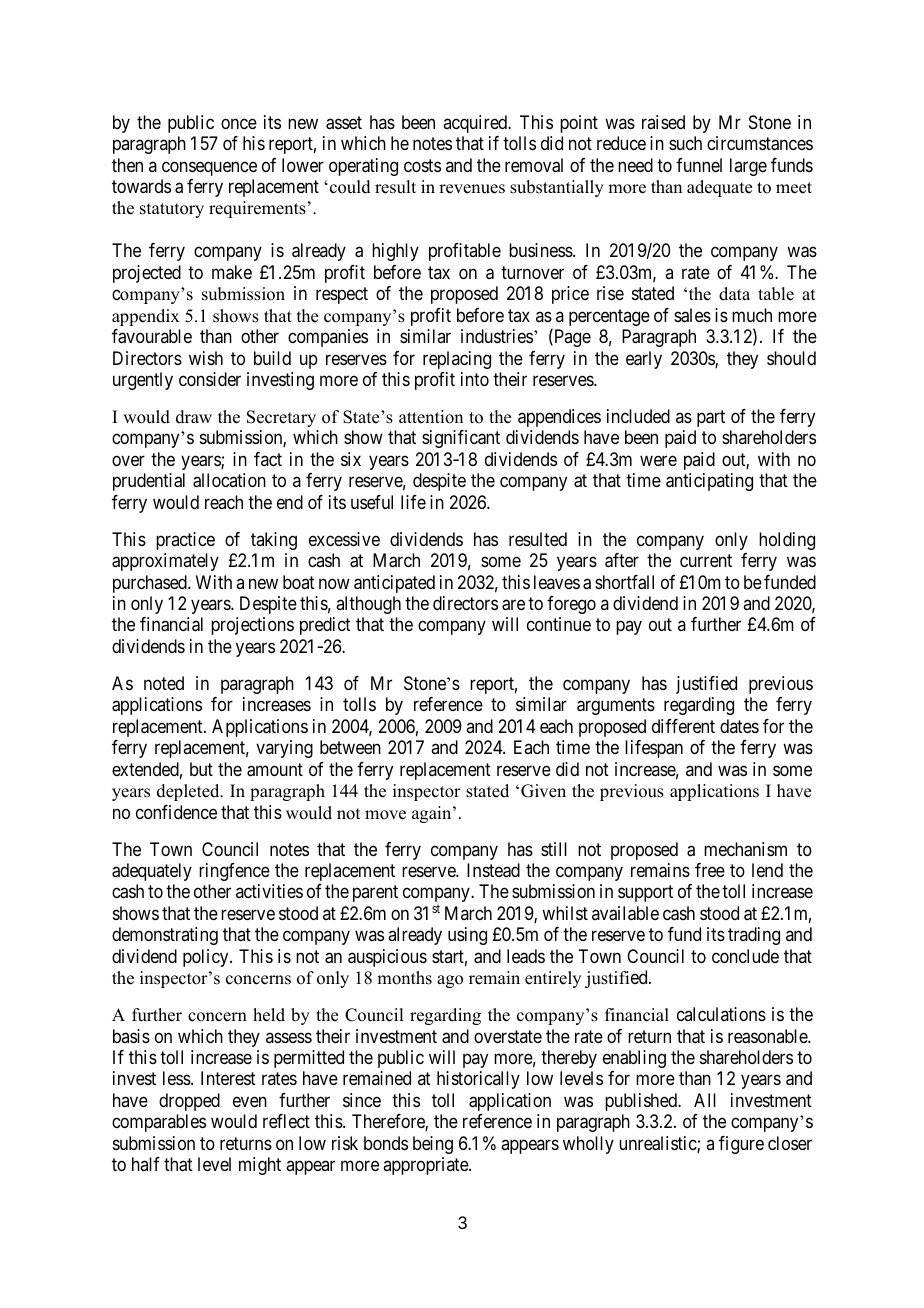  I want to click on being, so click(433, 1145).
